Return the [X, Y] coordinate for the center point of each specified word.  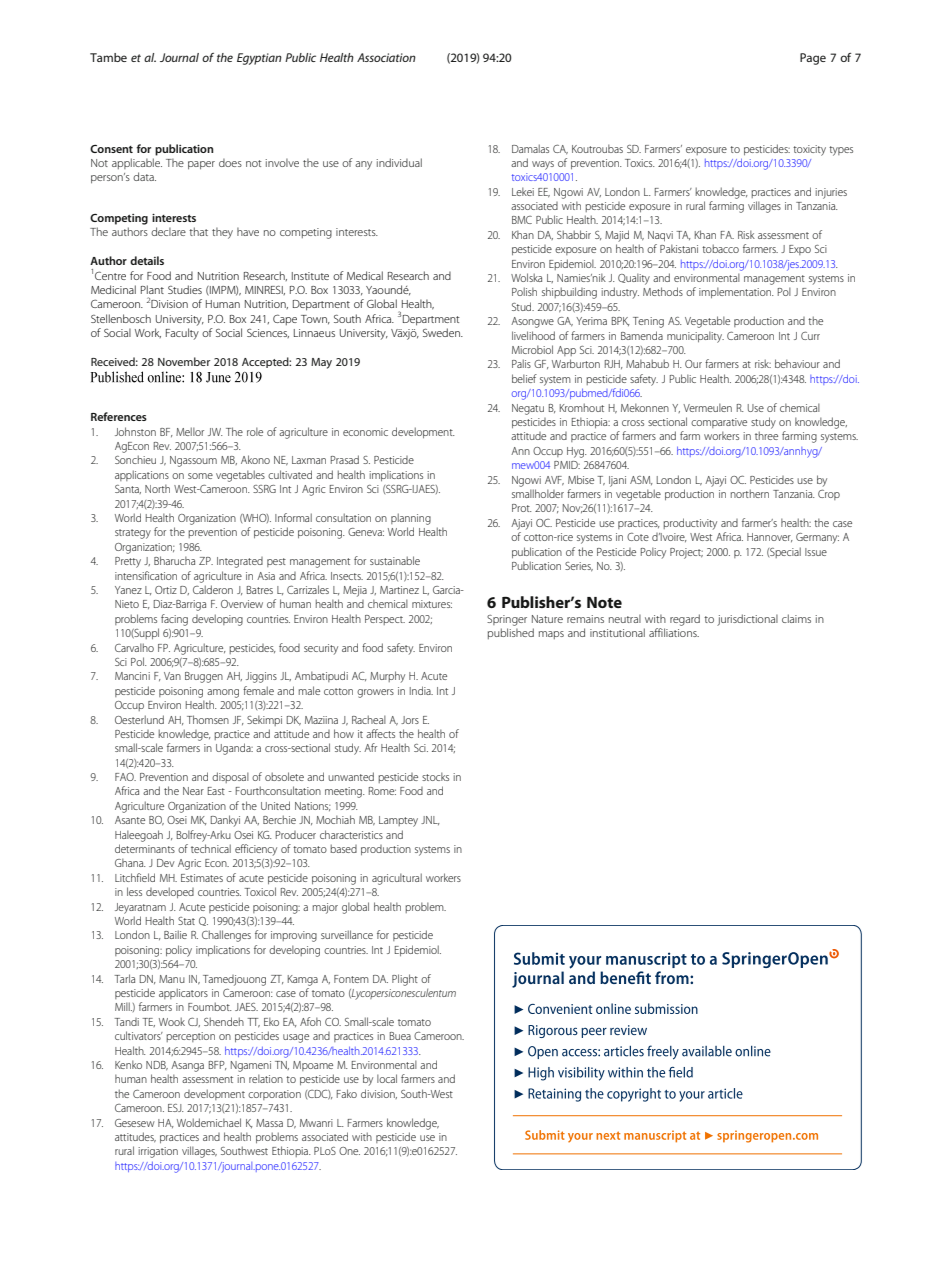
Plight [405, 980]
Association [386, 57]
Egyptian [259, 59]
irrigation [158, 1152]
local [387, 1078]
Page [813, 59]
